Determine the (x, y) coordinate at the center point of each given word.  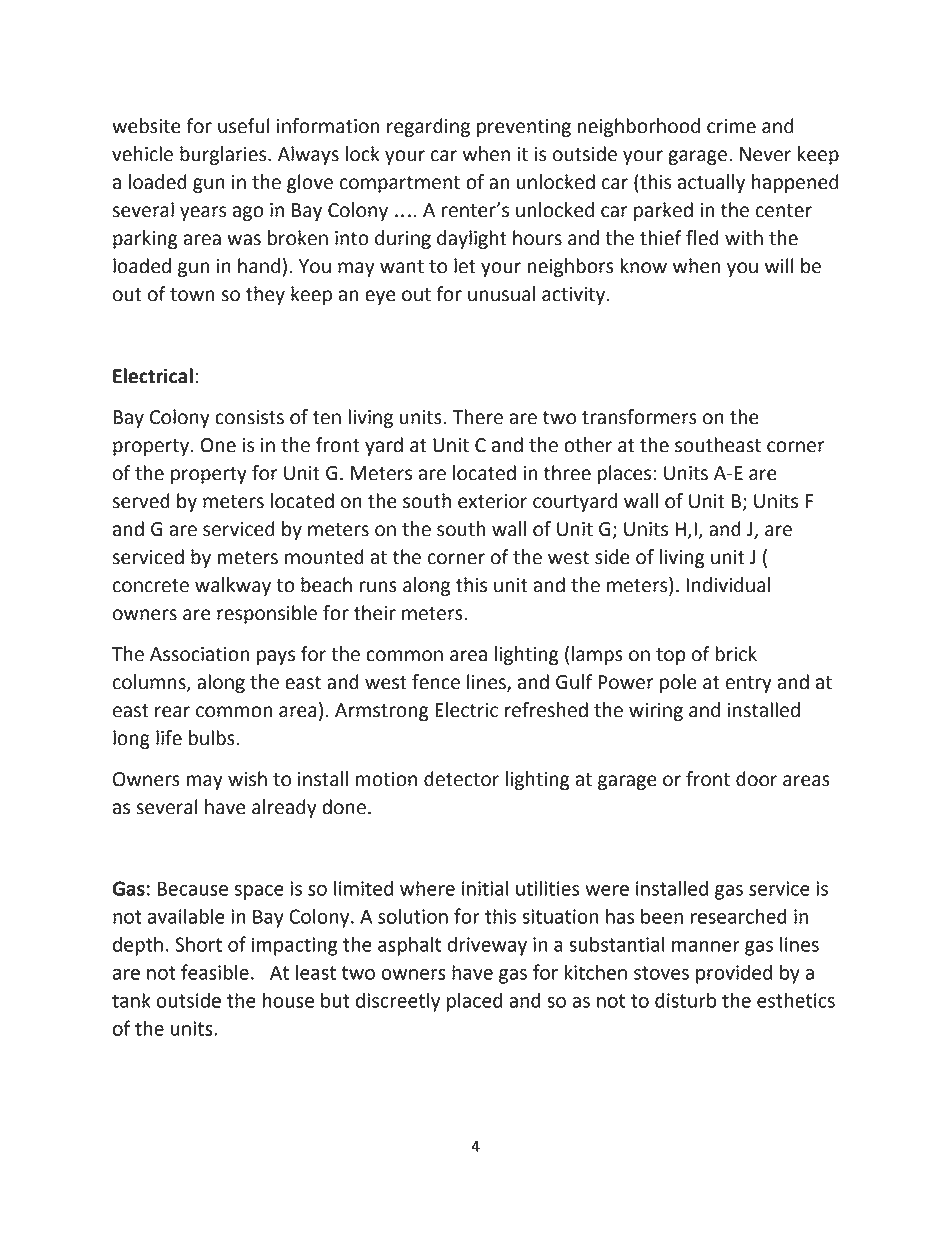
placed (475, 1002)
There (477, 417)
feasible (215, 972)
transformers (639, 417)
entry (748, 684)
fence (436, 682)
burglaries (224, 155)
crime (731, 126)
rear (172, 712)
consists (249, 417)
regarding (428, 127)
